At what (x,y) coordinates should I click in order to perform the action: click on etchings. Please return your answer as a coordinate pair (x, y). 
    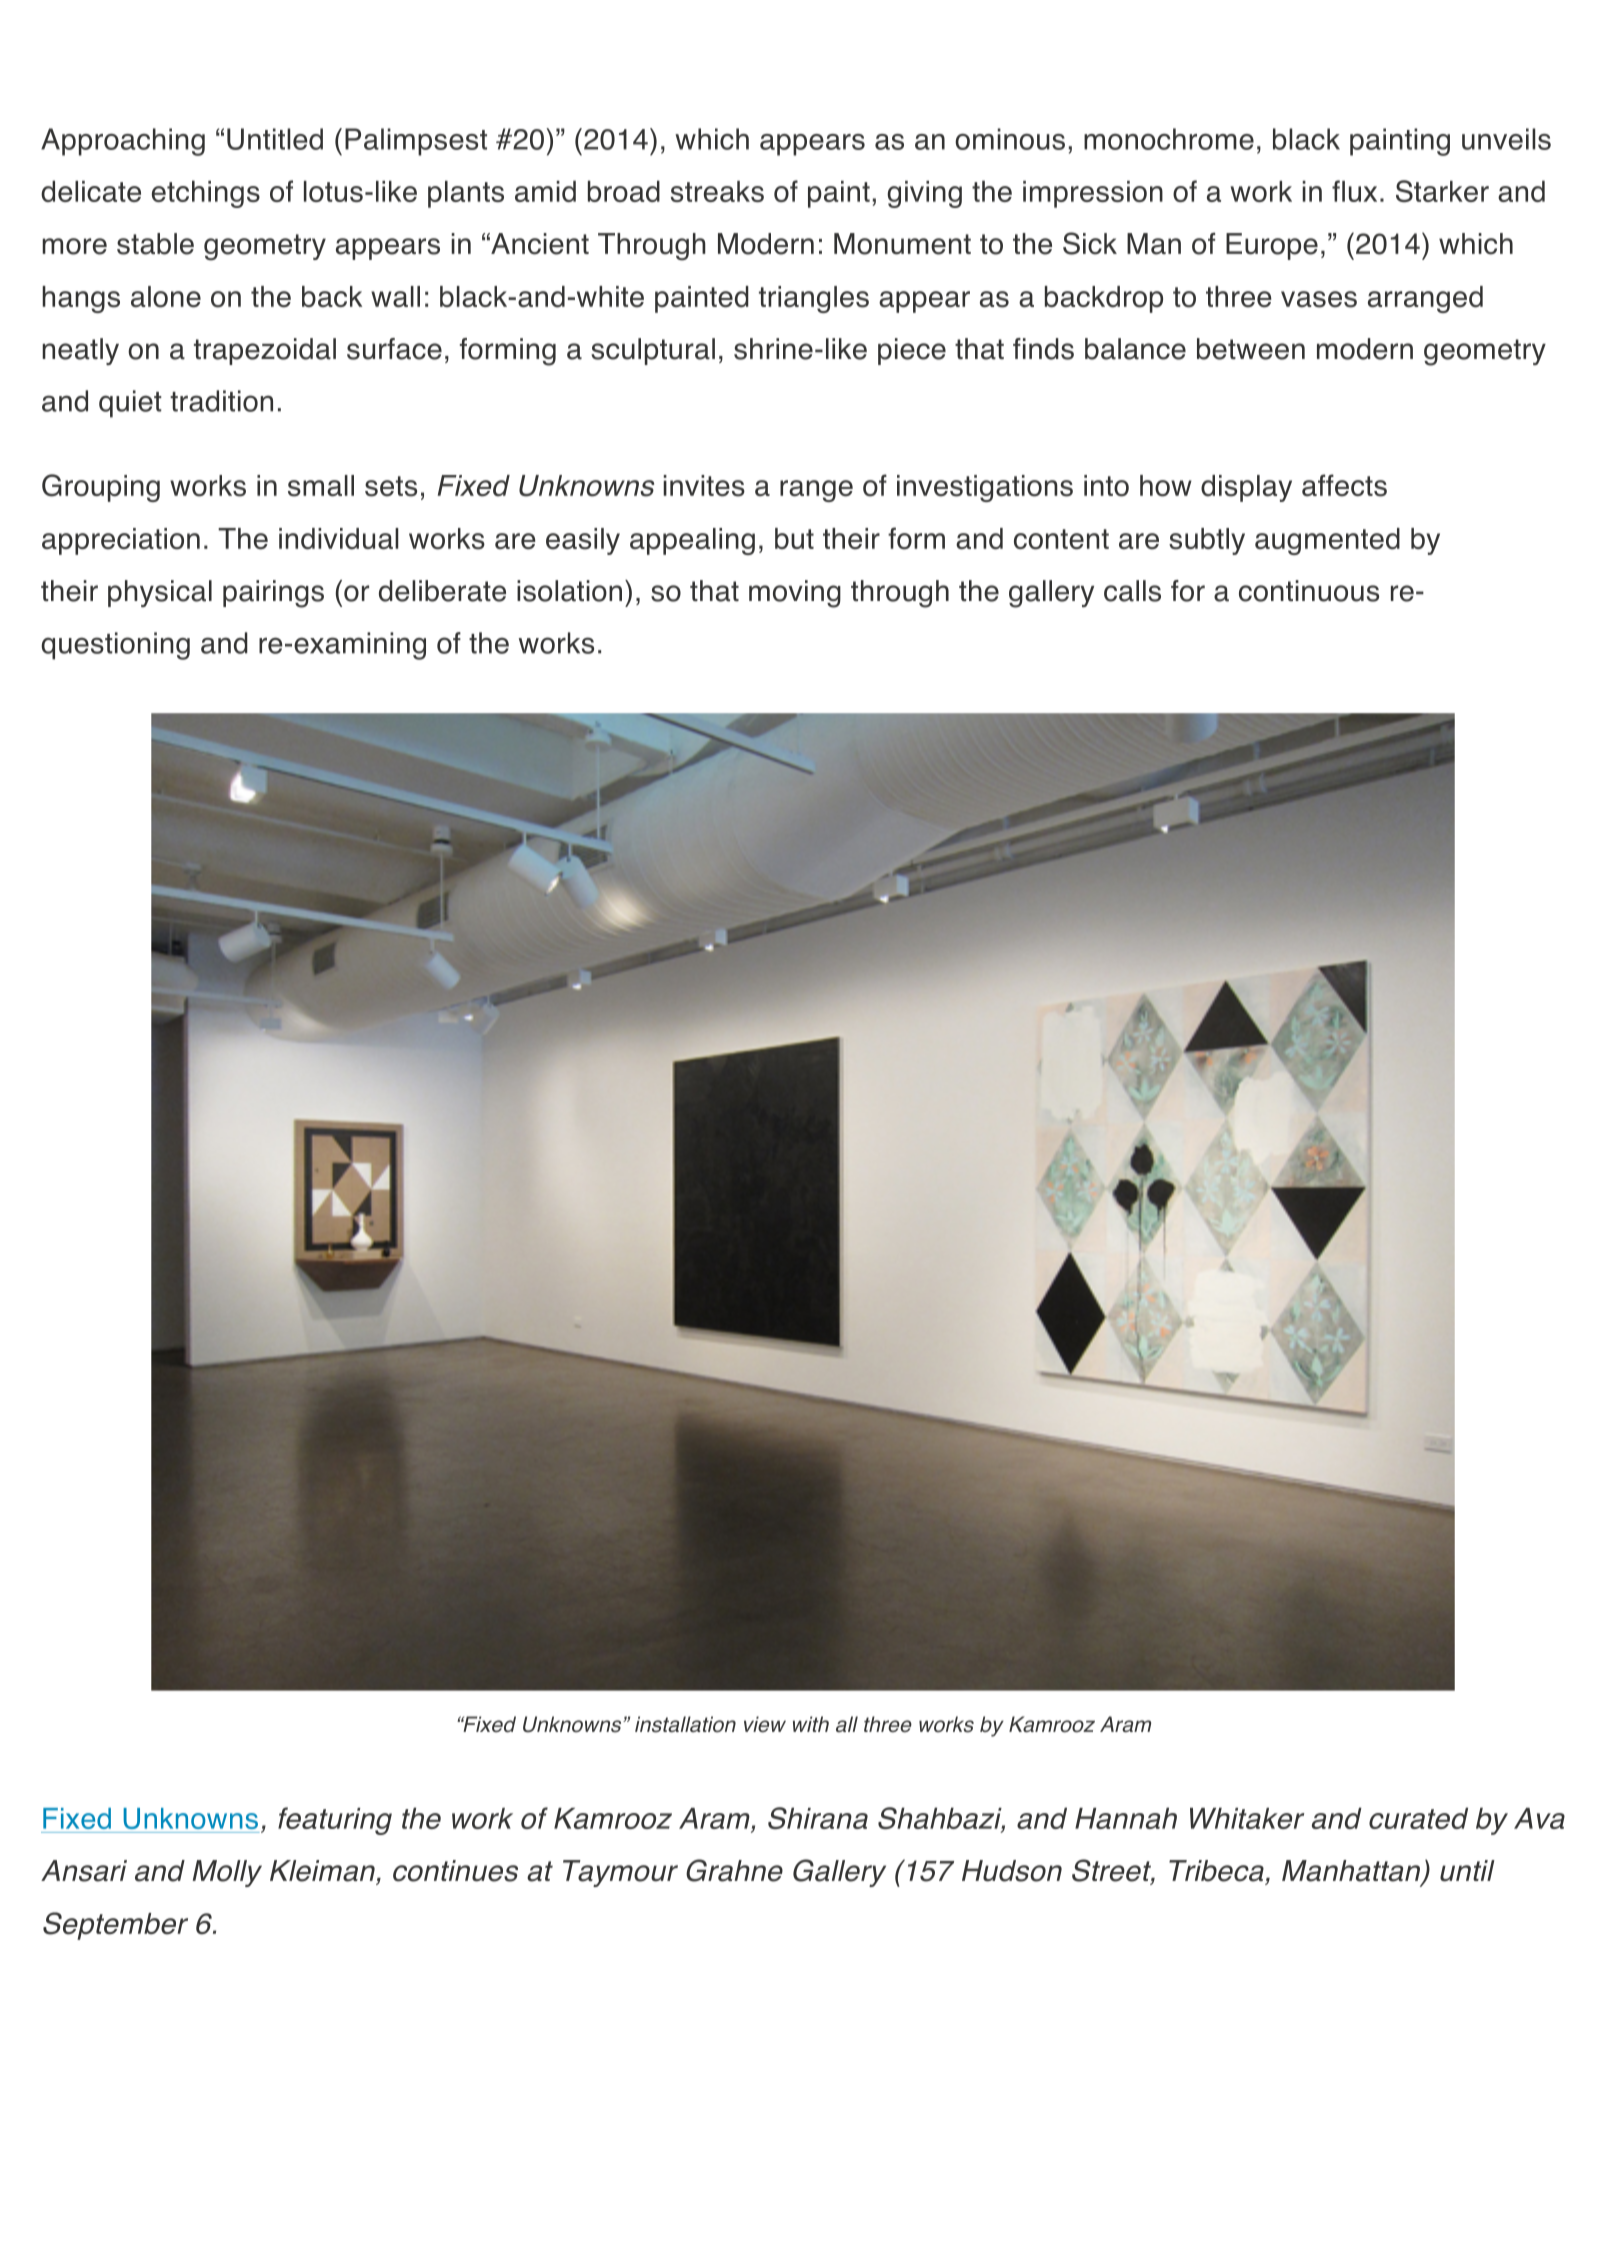
    Looking at the image, I should click on (206, 194).
